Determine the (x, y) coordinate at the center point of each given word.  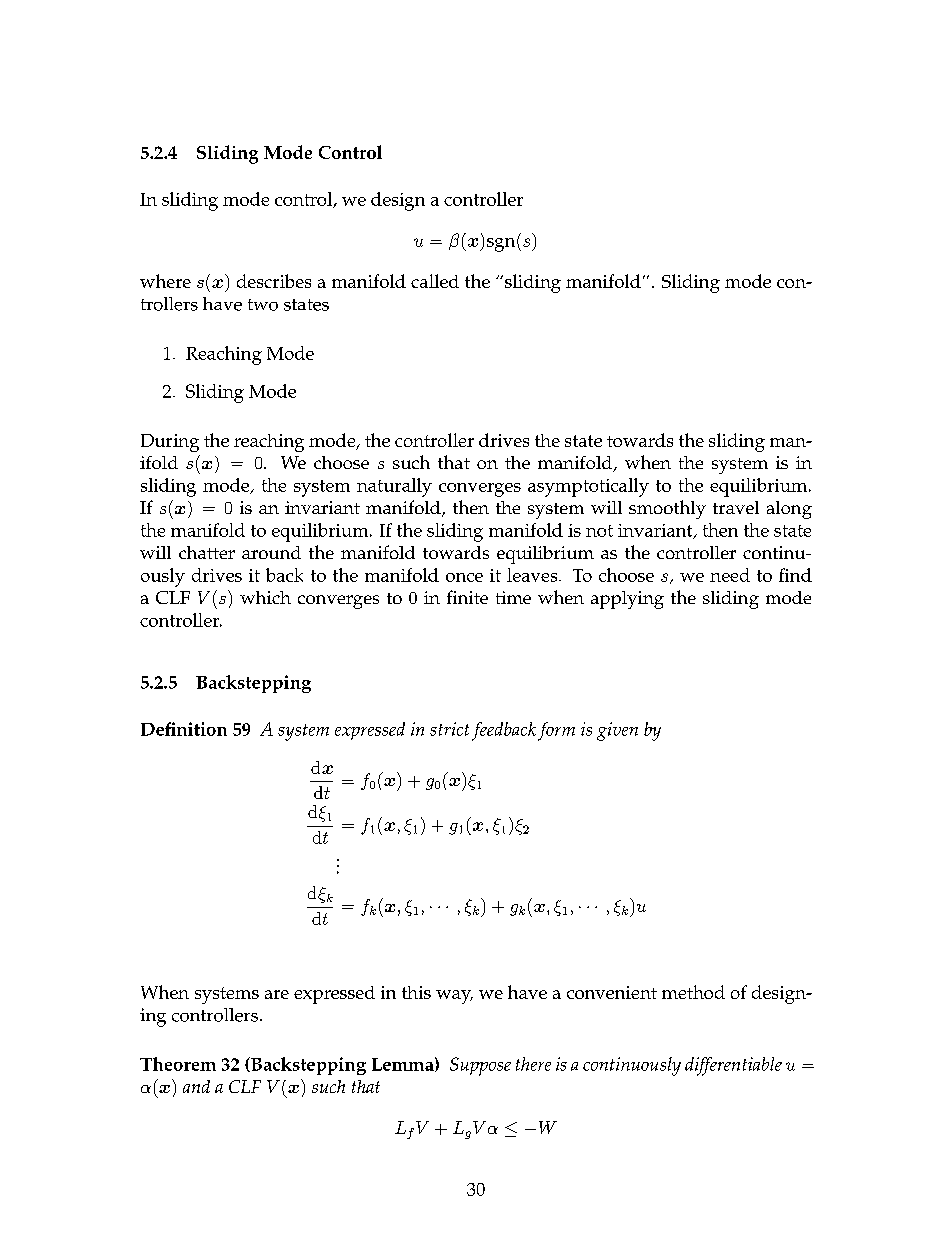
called (435, 281)
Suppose (480, 1066)
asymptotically (588, 487)
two (263, 305)
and (196, 1086)
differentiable (733, 1066)
